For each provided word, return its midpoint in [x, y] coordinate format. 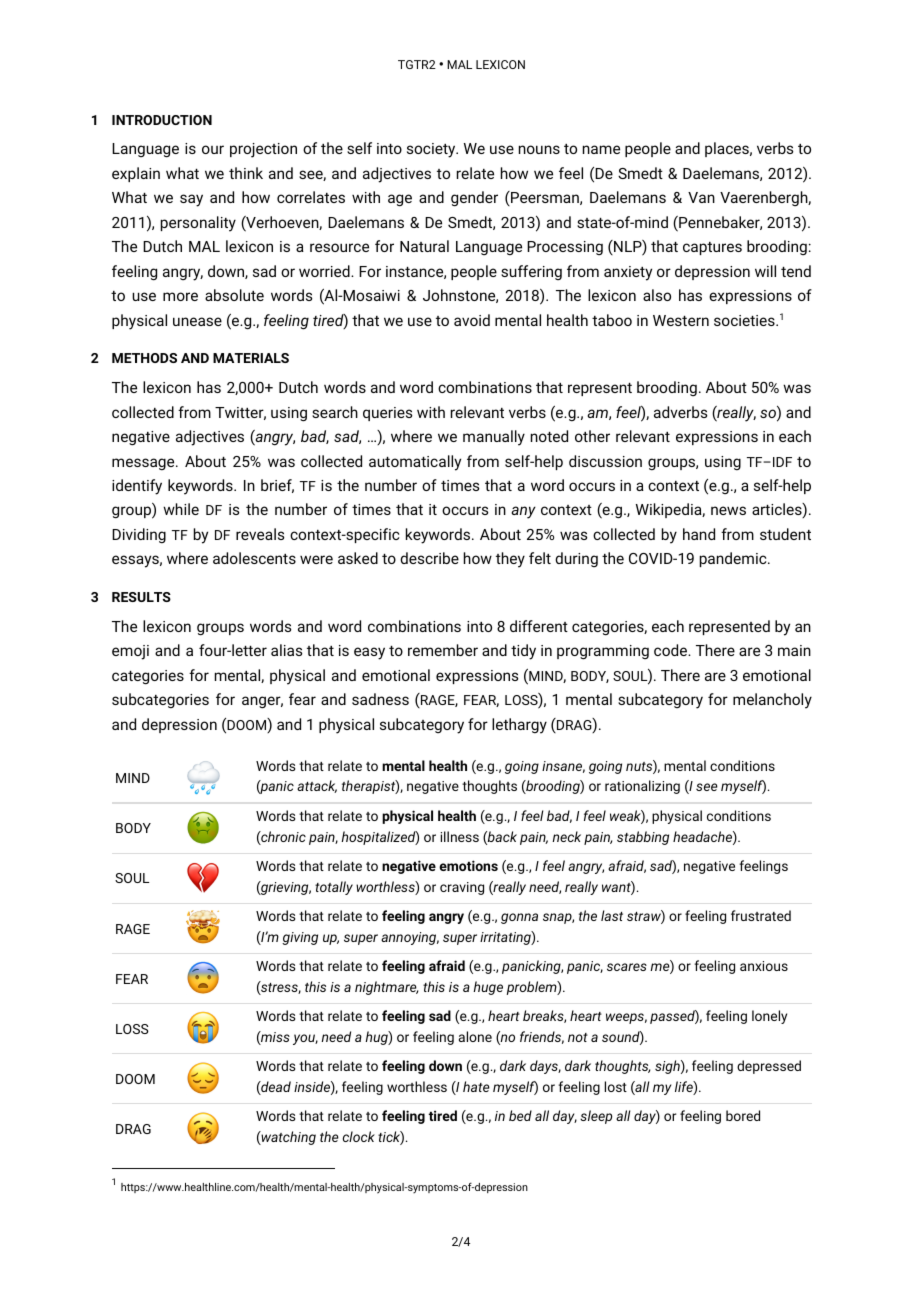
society [432, 150]
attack [317, 786]
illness [460, 836]
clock [359, 1136]
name [601, 149]
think [246, 173]
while [181, 509]
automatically [415, 463]
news [728, 510]
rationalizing [642, 787]
